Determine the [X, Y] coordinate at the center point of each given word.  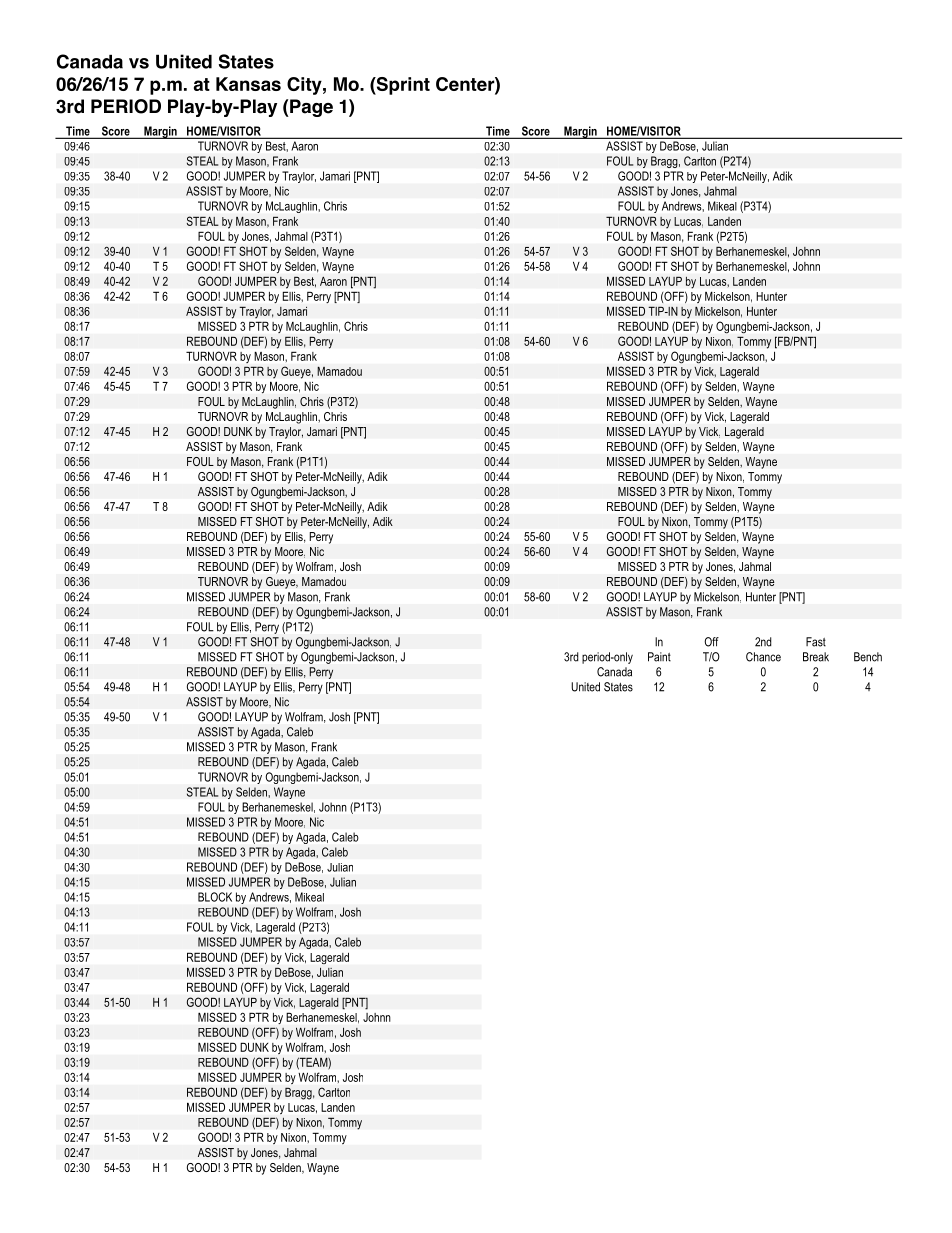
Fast [816, 642]
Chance [763, 657]
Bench [868, 657]
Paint [659, 657]
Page [310, 108]
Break [816, 657]
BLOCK [215, 897]
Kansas [248, 84]
